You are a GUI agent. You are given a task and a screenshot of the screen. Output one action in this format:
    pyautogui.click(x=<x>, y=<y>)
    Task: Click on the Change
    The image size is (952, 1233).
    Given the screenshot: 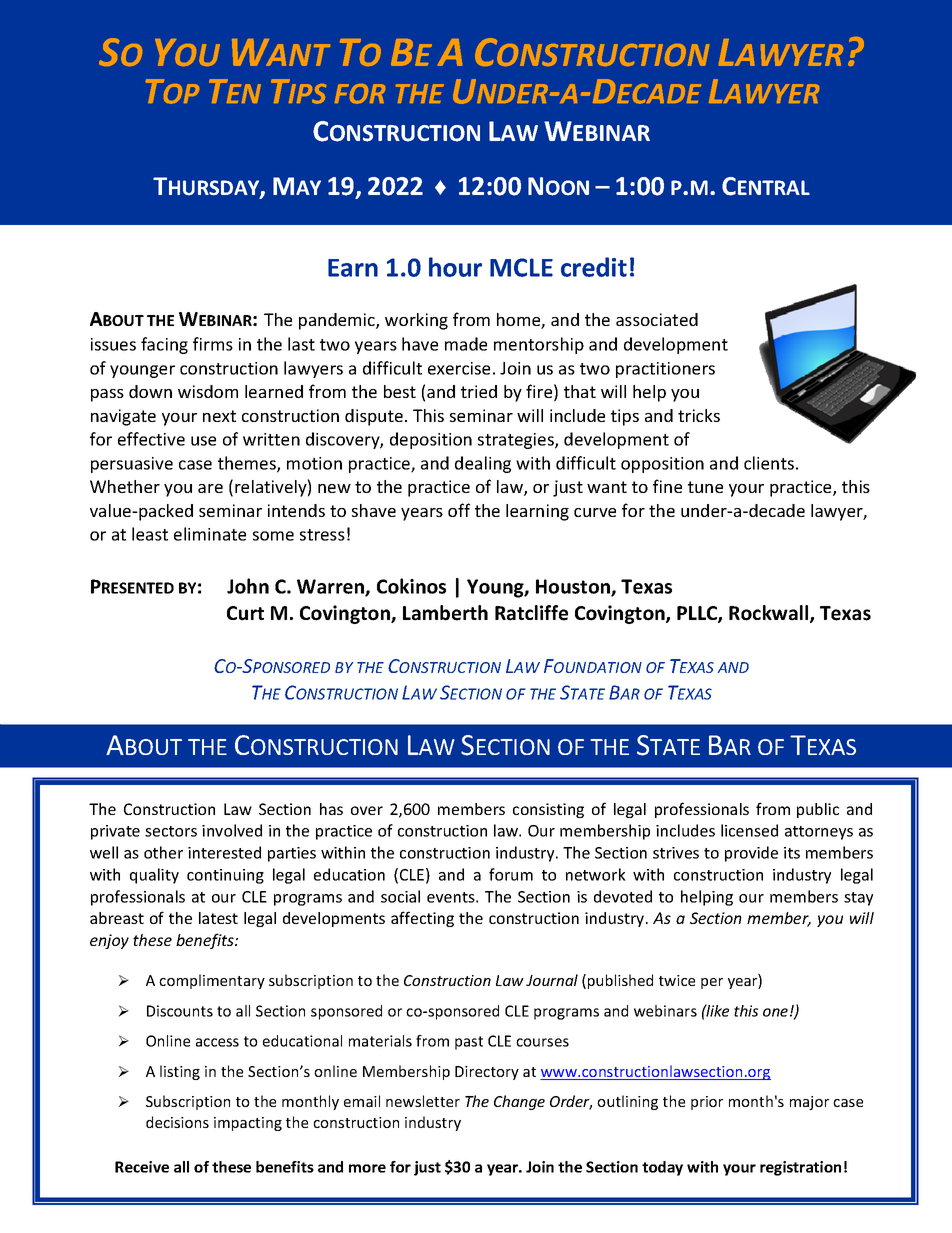 What is the action you would take?
    pyautogui.click(x=519, y=1102)
